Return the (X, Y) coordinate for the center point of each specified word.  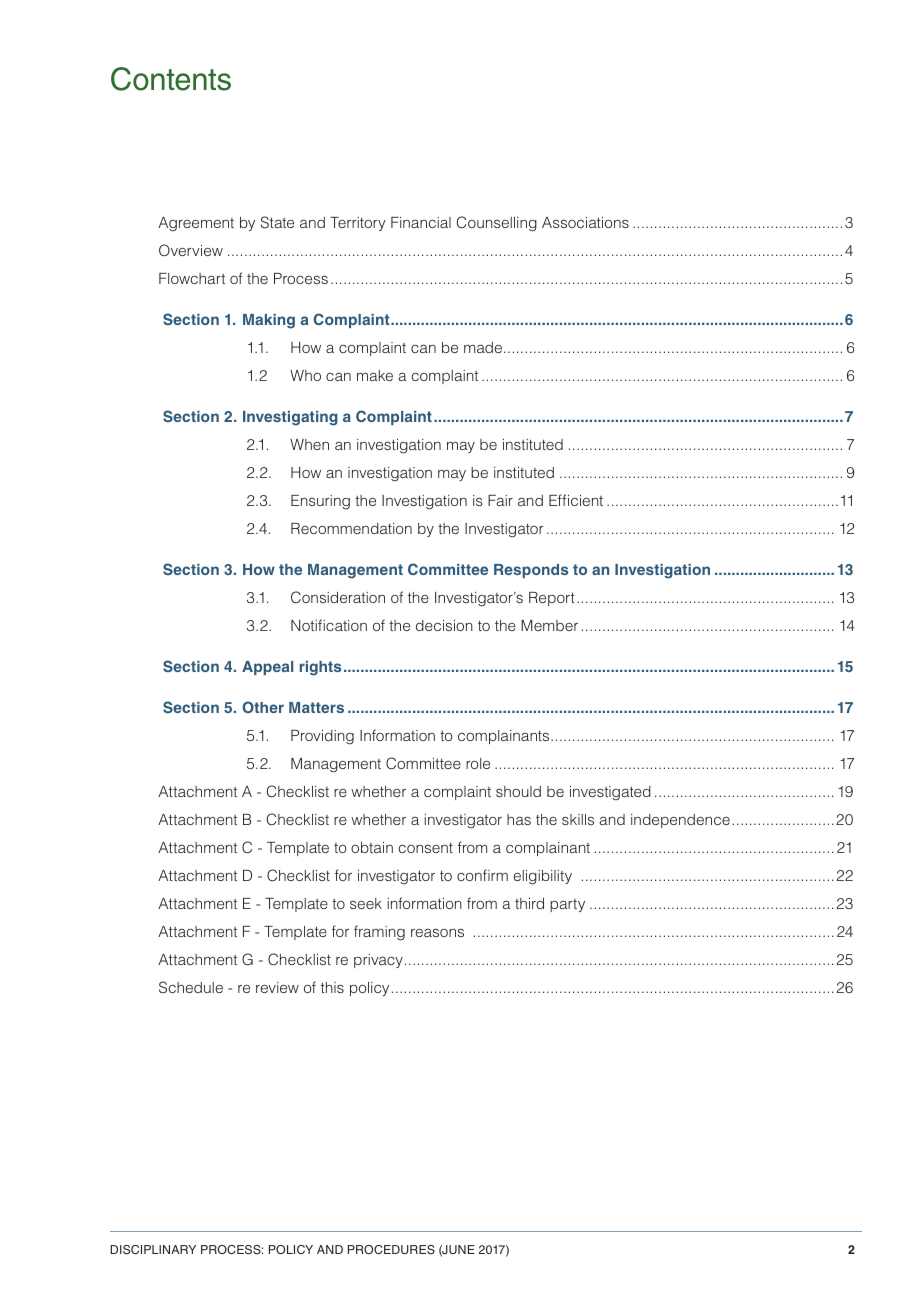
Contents (171, 79)
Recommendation (351, 528)
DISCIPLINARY (153, 1250)
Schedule (191, 987)
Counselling (497, 224)
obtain (372, 847)
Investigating (290, 418)
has (519, 819)
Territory (358, 224)
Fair (500, 500)
